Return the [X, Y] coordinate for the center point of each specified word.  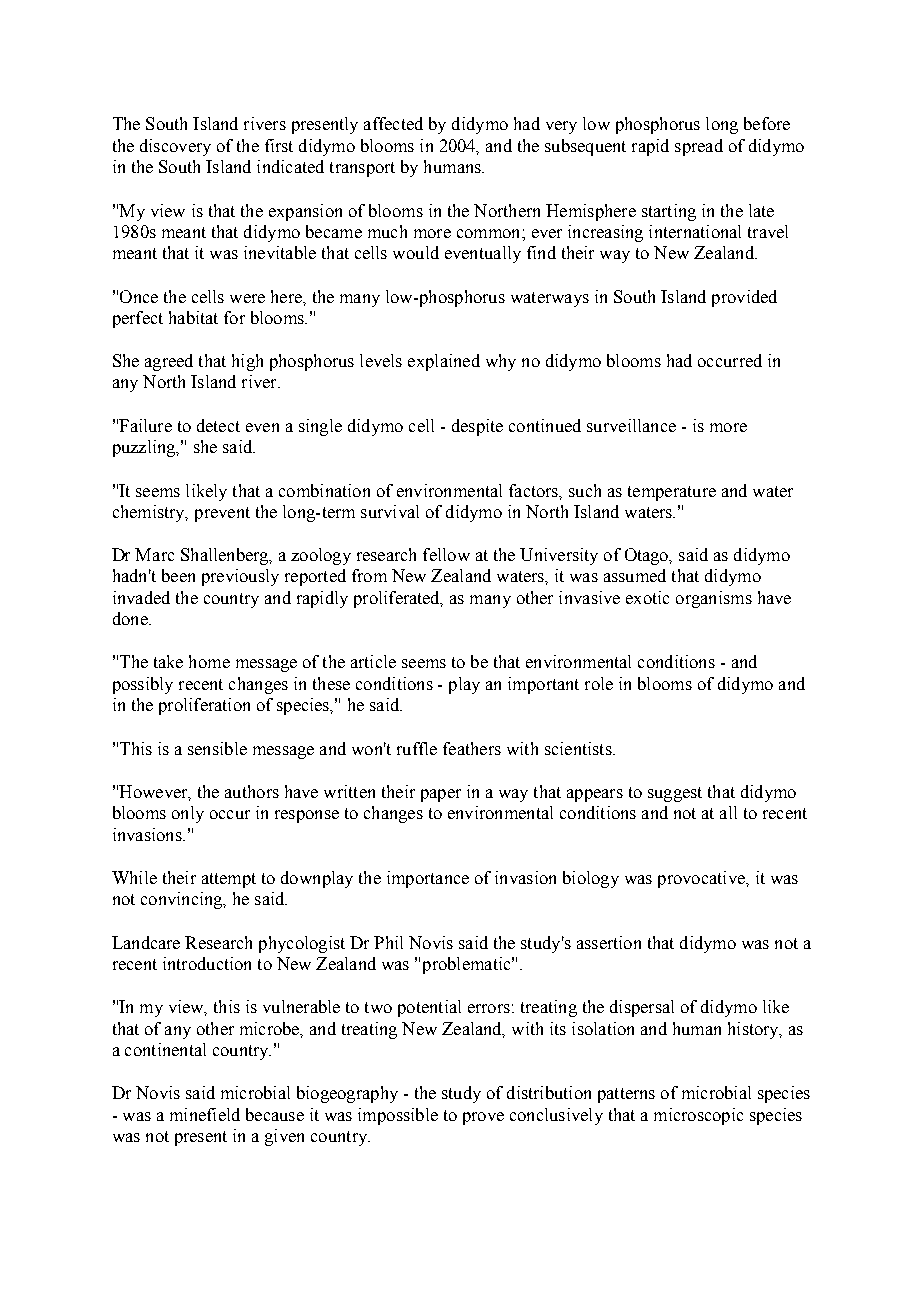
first [279, 145]
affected [393, 123]
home [209, 661]
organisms [714, 599]
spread [699, 147]
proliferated [398, 599]
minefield [205, 1114]
